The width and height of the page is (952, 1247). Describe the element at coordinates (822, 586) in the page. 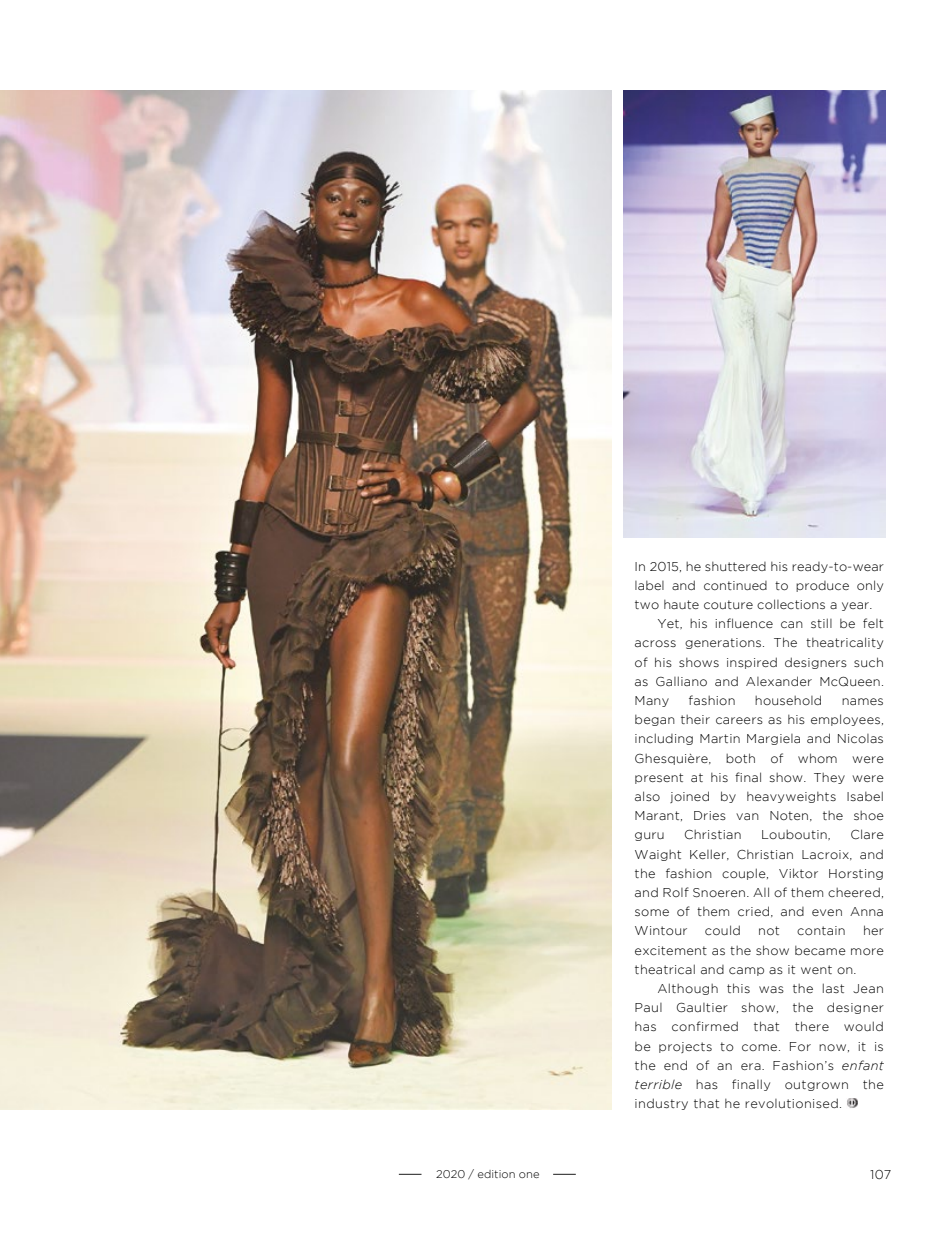

I see `produce` at that location.
